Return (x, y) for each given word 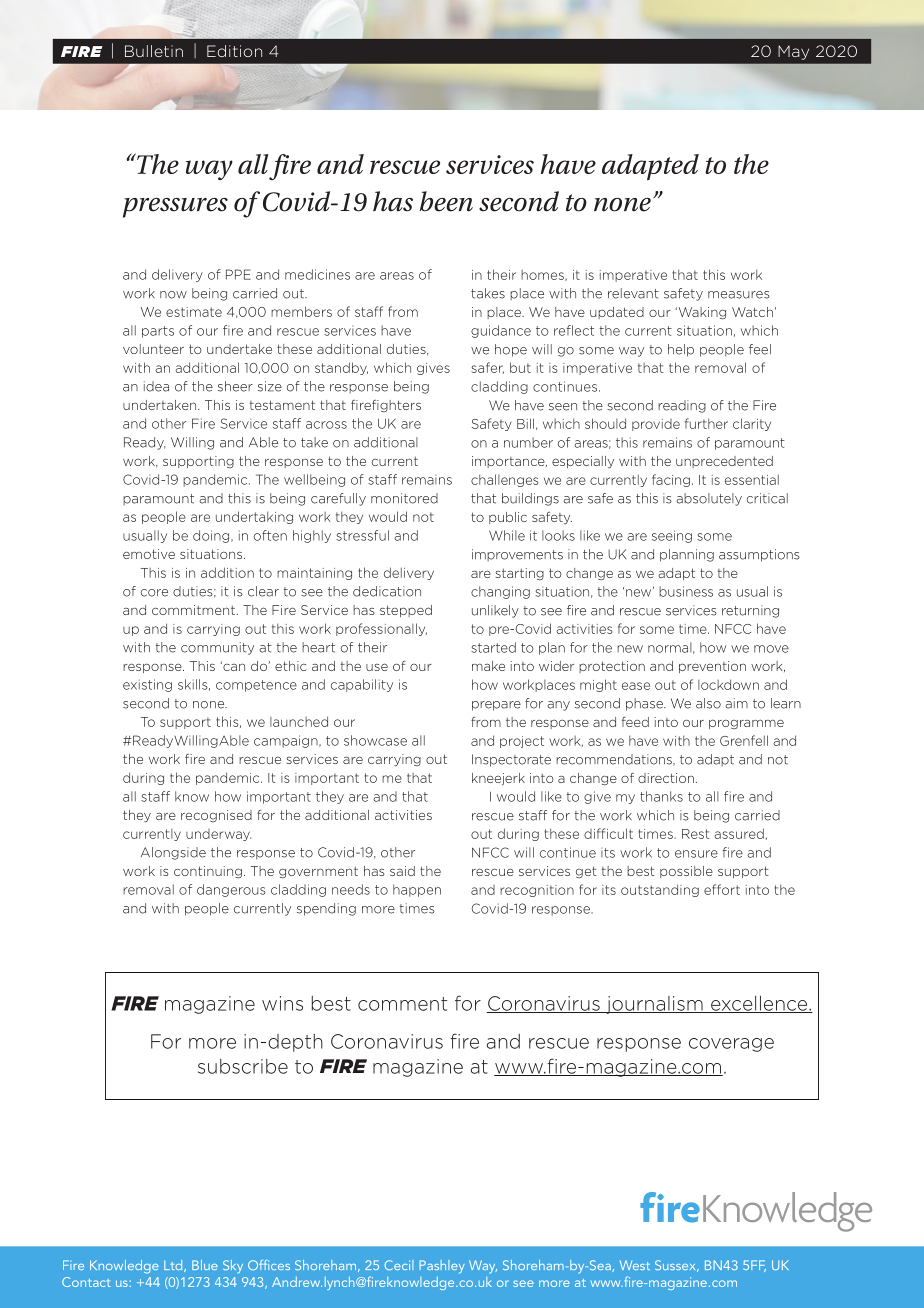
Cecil (398, 1265)
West (635, 1265)
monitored (404, 498)
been (446, 201)
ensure (696, 854)
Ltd (174, 1266)
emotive (149, 554)
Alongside (173, 853)
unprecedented (724, 462)
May (793, 52)
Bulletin (154, 51)
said (402, 871)
